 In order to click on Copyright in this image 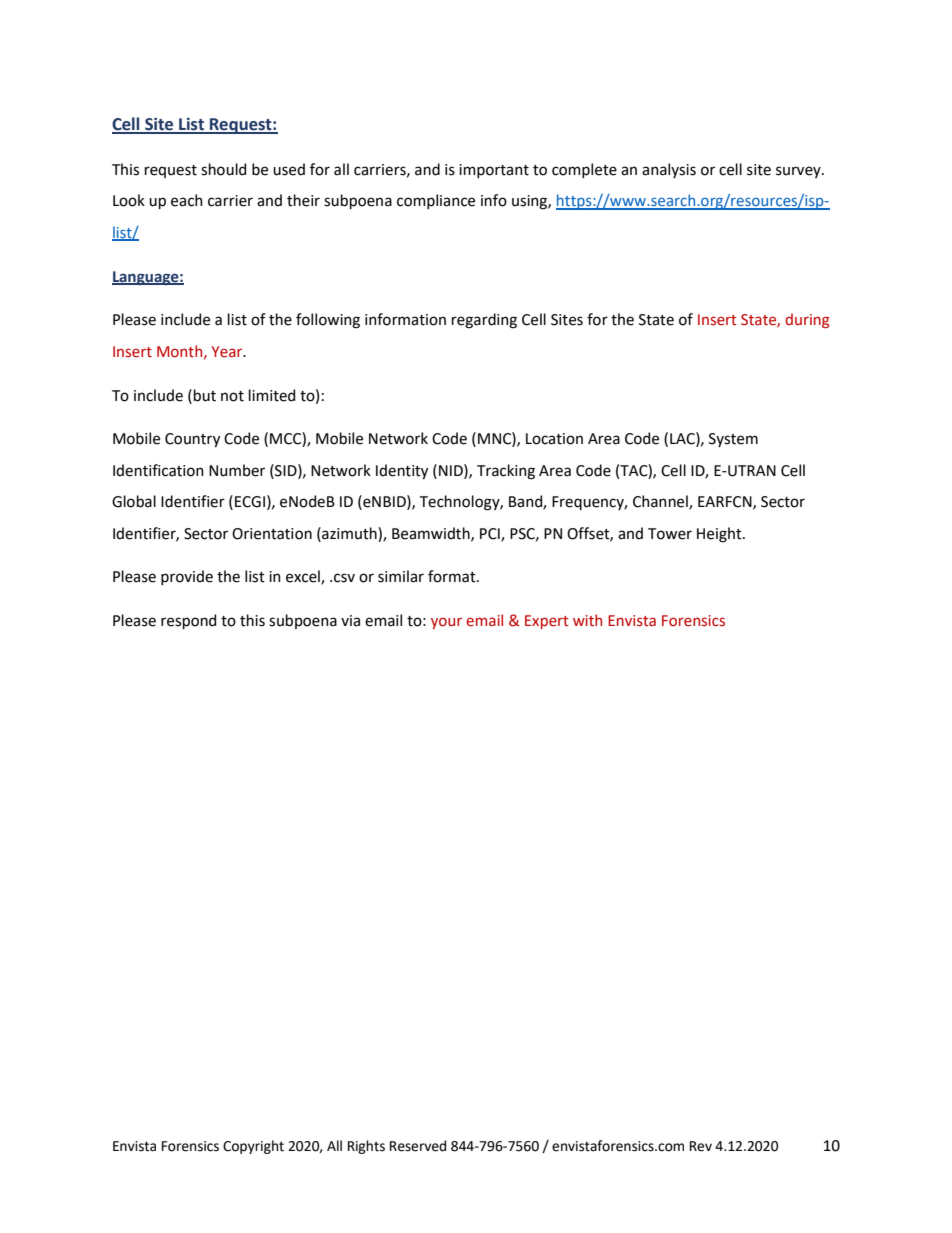, I will do `click(253, 1147)`.
